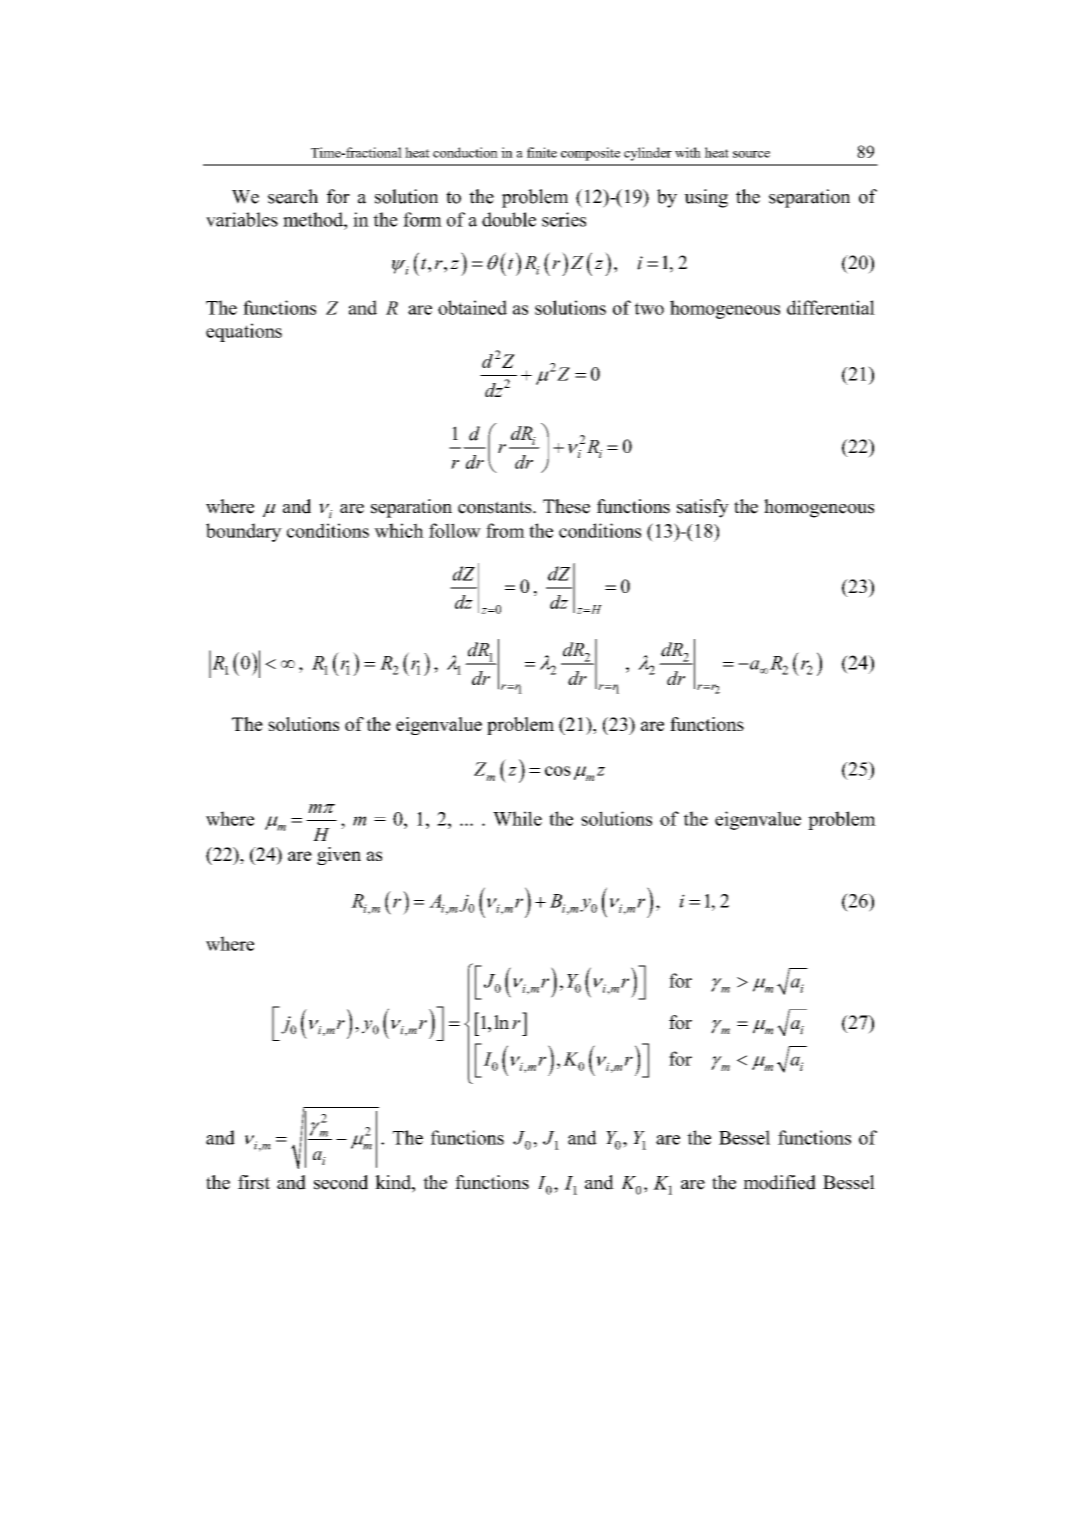 The image size is (1080, 1528). What do you see at coordinates (244, 532) in the page?
I see `boundary` at bounding box center [244, 532].
